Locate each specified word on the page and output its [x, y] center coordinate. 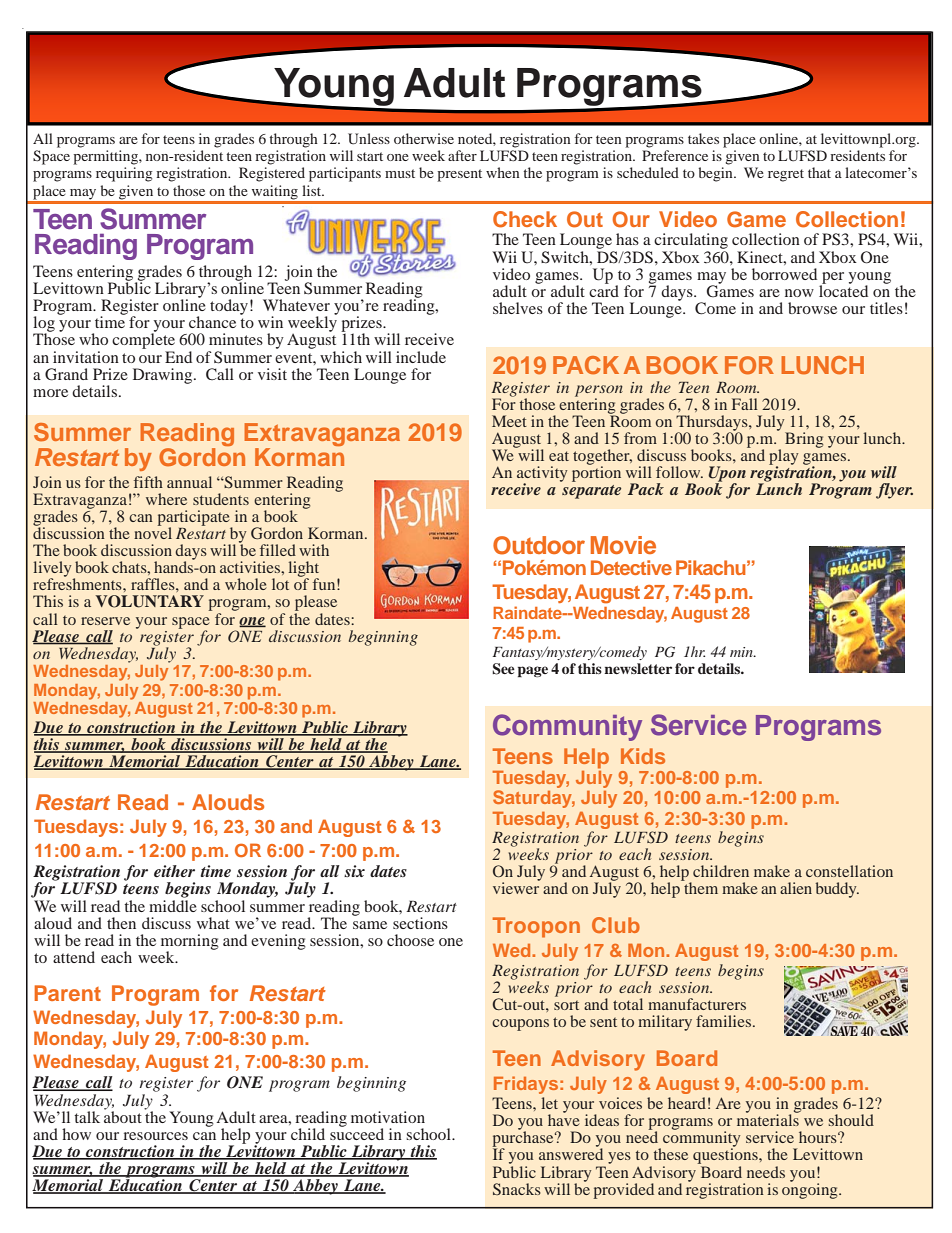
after [462, 155]
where [166, 499]
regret [786, 175]
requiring [124, 174]
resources [155, 1136]
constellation [849, 871]
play [783, 458]
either [174, 871]
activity [542, 475]
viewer [516, 887]
